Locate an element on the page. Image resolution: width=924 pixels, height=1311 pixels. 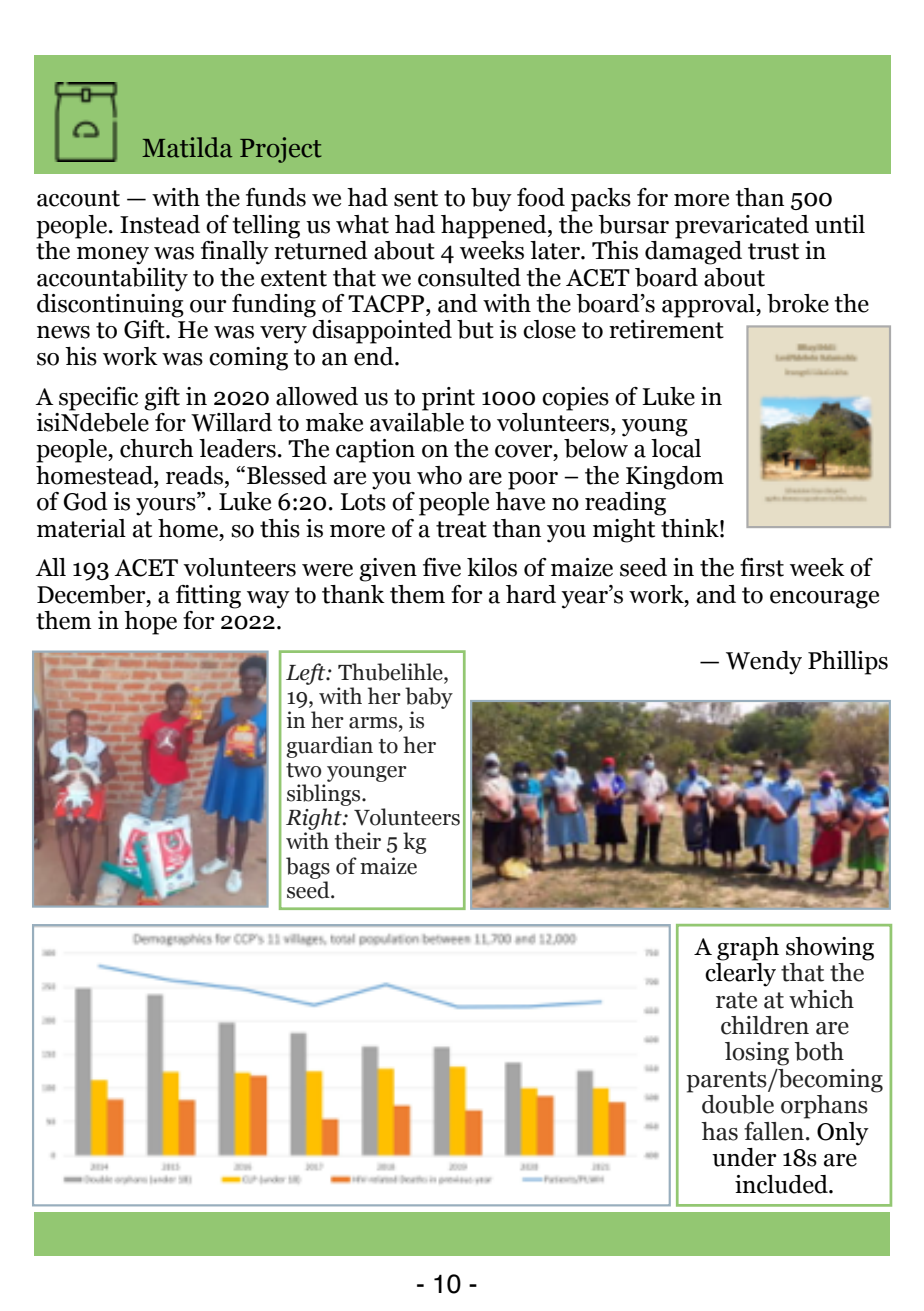
buy is located at coordinates (491, 200).
